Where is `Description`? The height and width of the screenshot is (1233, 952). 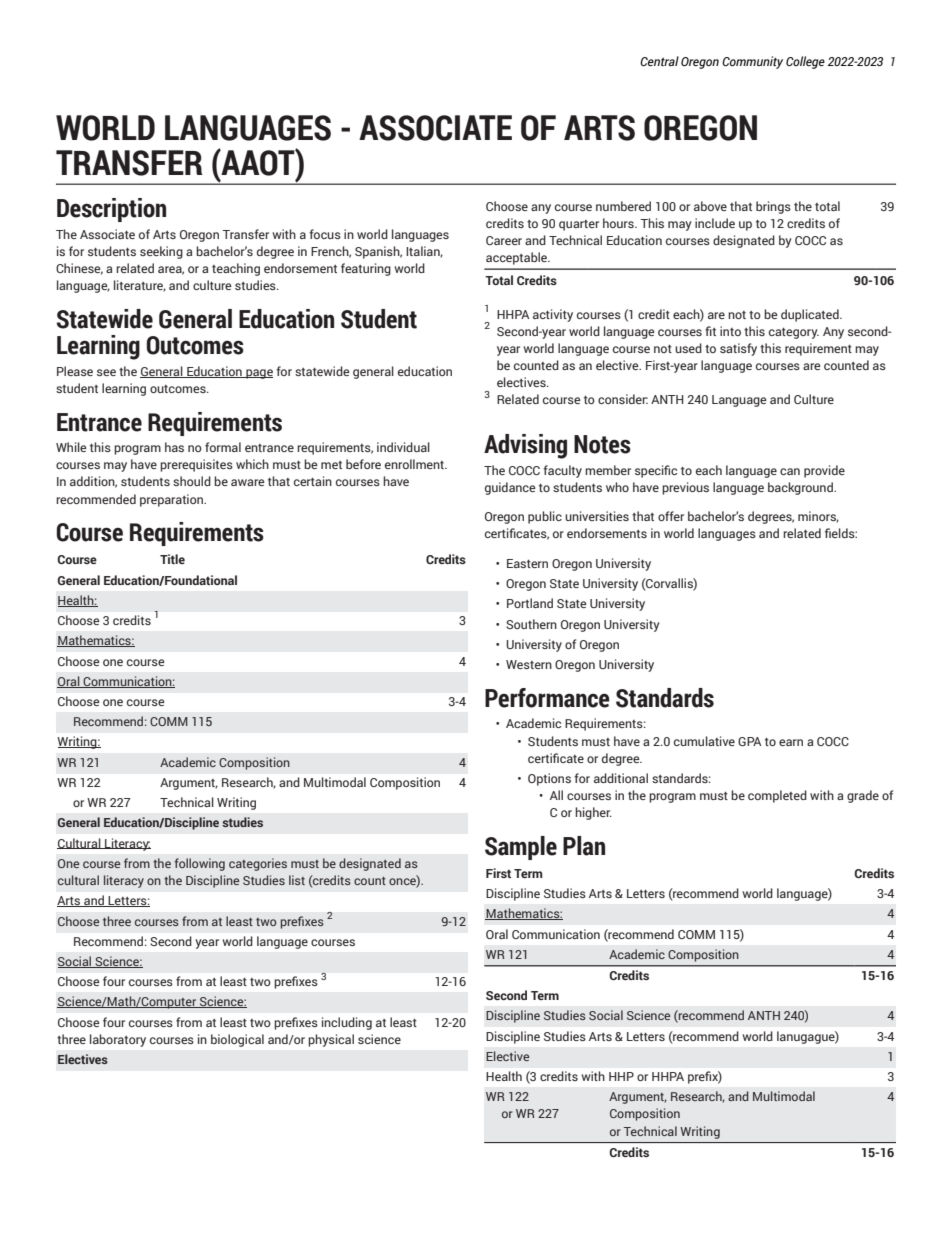
Description is located at coordinates (111, 210).
